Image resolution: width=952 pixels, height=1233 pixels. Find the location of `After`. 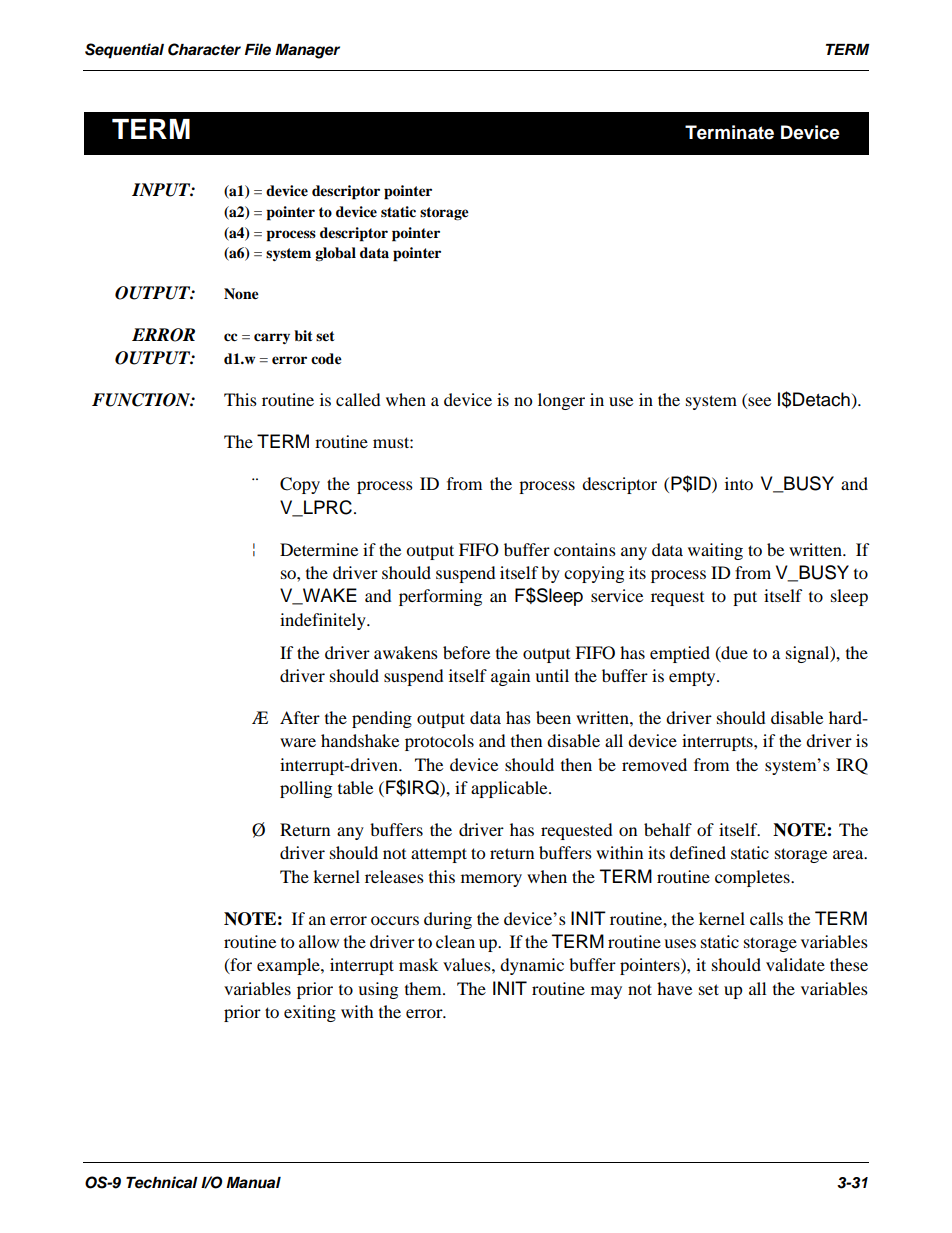

After is located at coordinates (300, 717).
